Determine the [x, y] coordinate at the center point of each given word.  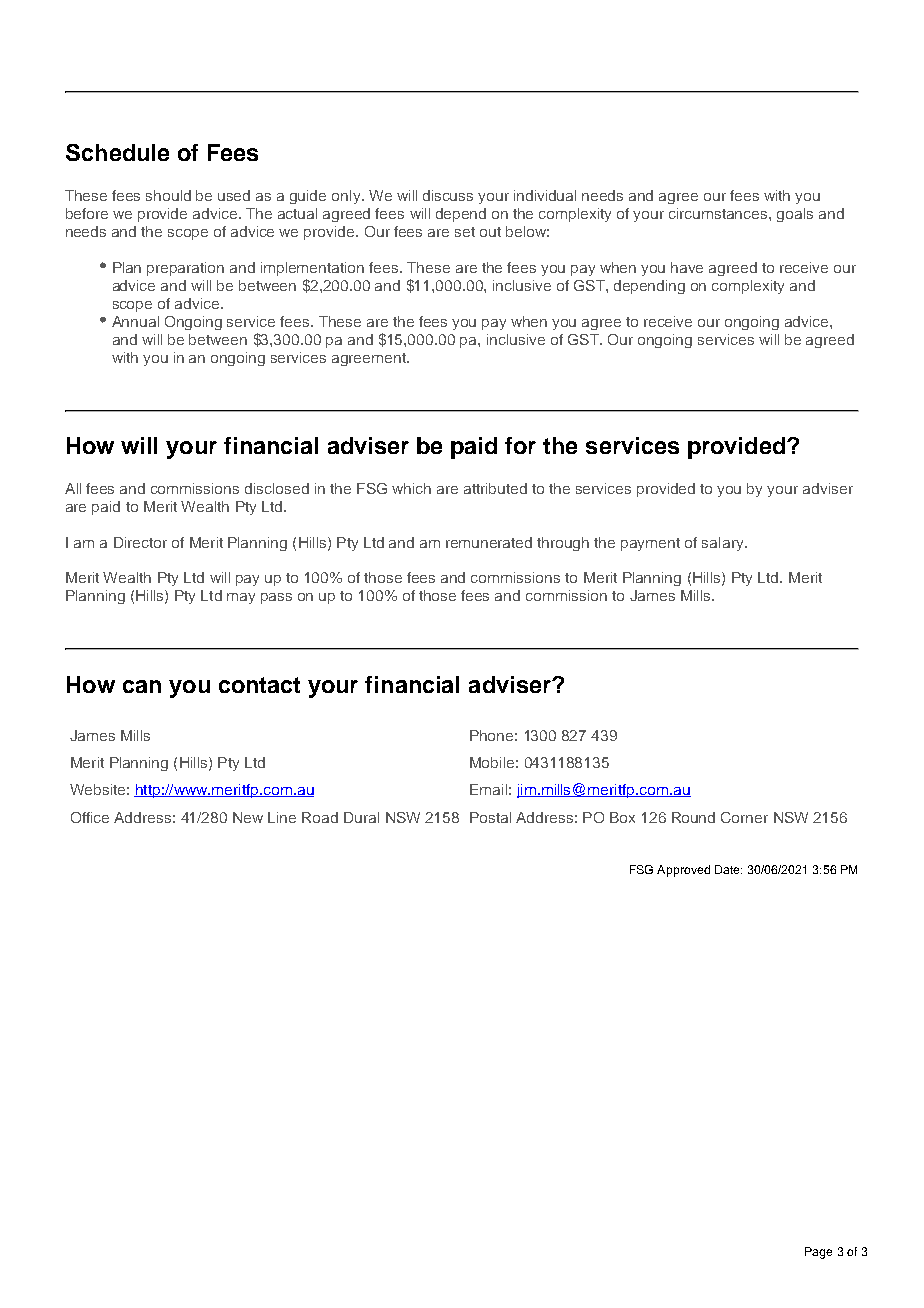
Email [488, 789]
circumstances [719, 213]
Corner [744, 817]
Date [728, 869]
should [168, 195]
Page [818, 1253]
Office [90, 817]
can [142, 686]
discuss [448, 195]
